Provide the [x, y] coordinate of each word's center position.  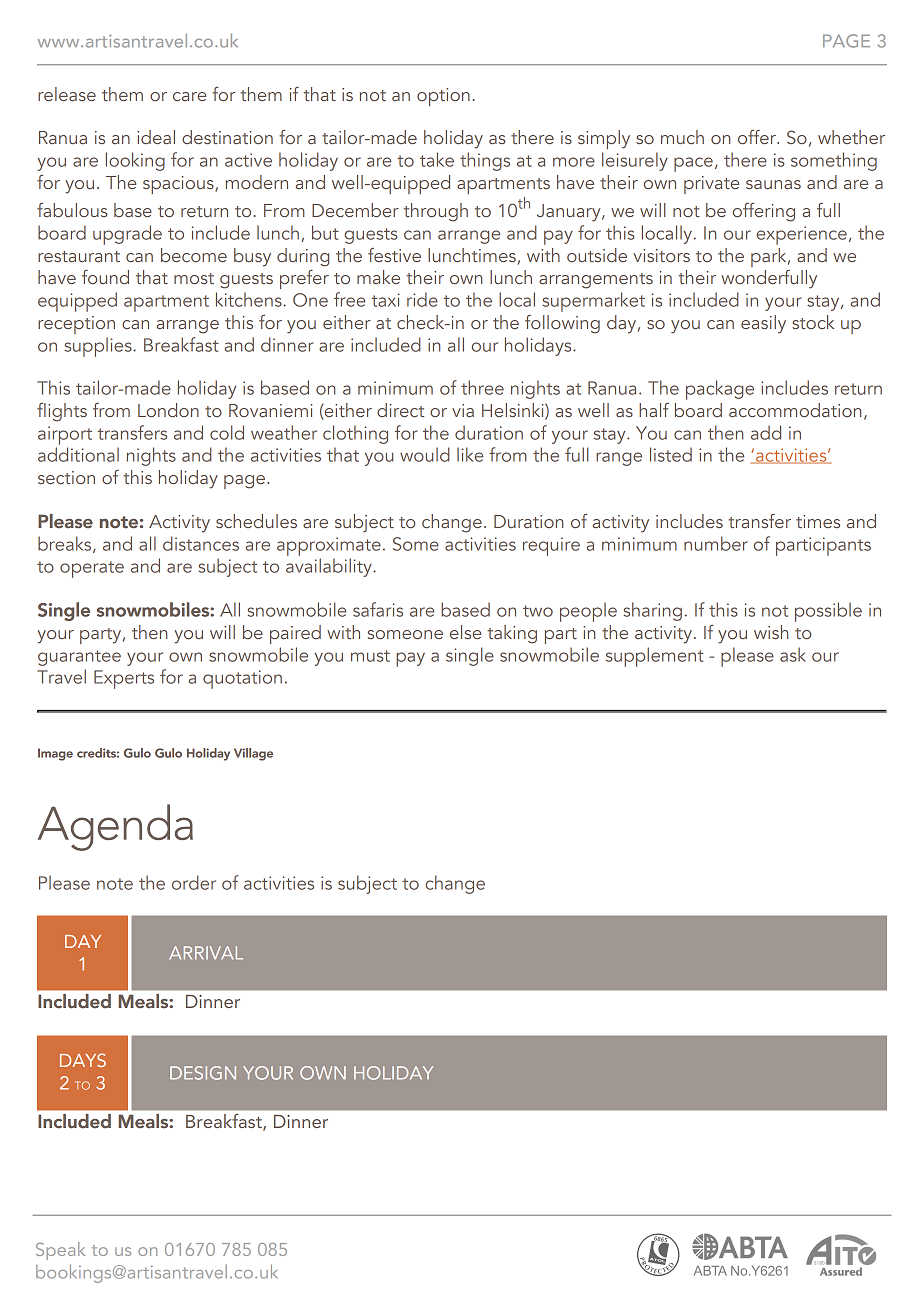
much [682, 137]
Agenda [115, 827]
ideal [156, 137]
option [443, 97]
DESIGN [203, 1073]
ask [793, 654]
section [66, 477]
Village [253, 754]
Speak [60, 1251]
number [716, 543]
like [470, 454]
